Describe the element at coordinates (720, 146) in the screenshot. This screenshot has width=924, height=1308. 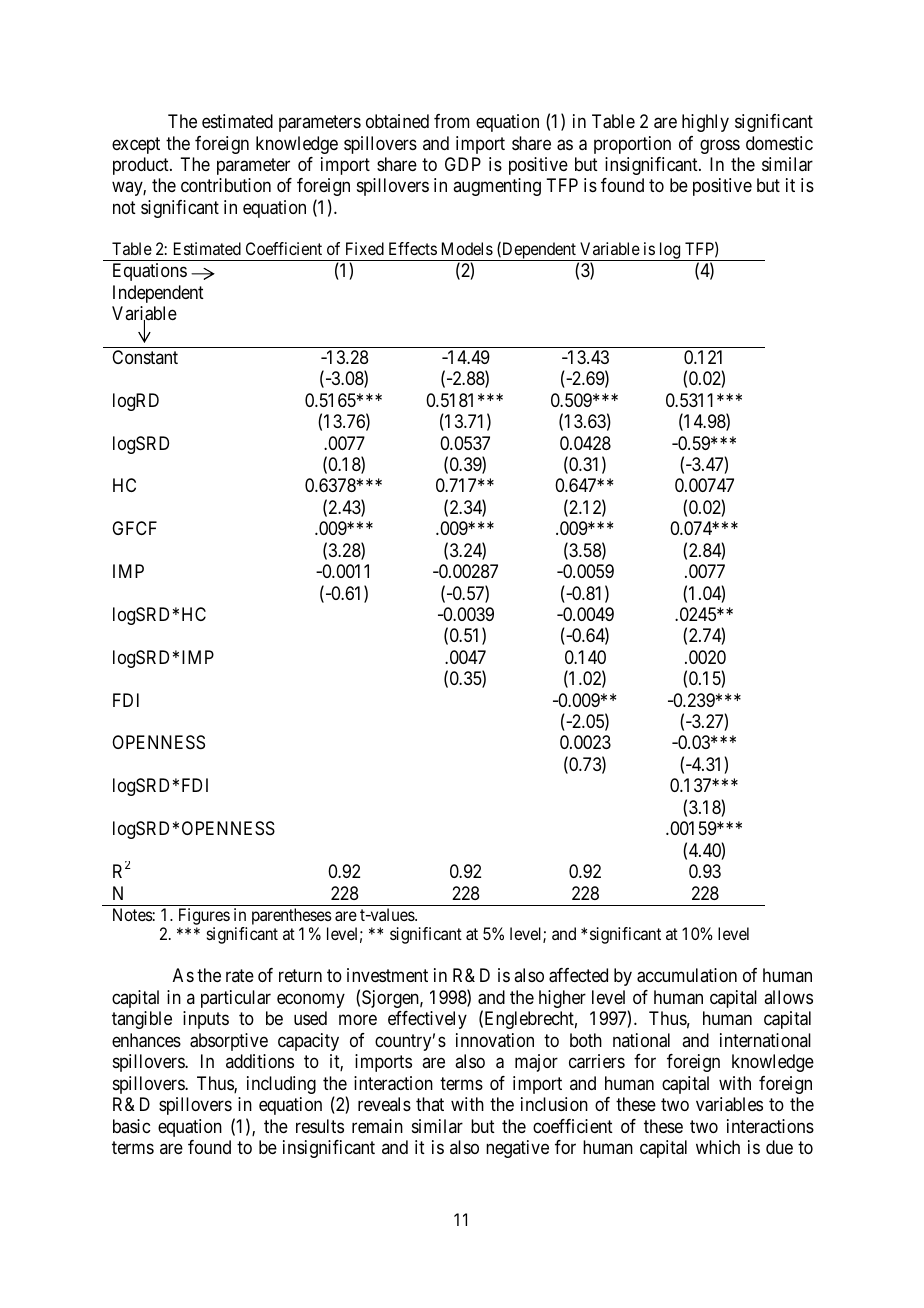
I see `gross` at that location.
